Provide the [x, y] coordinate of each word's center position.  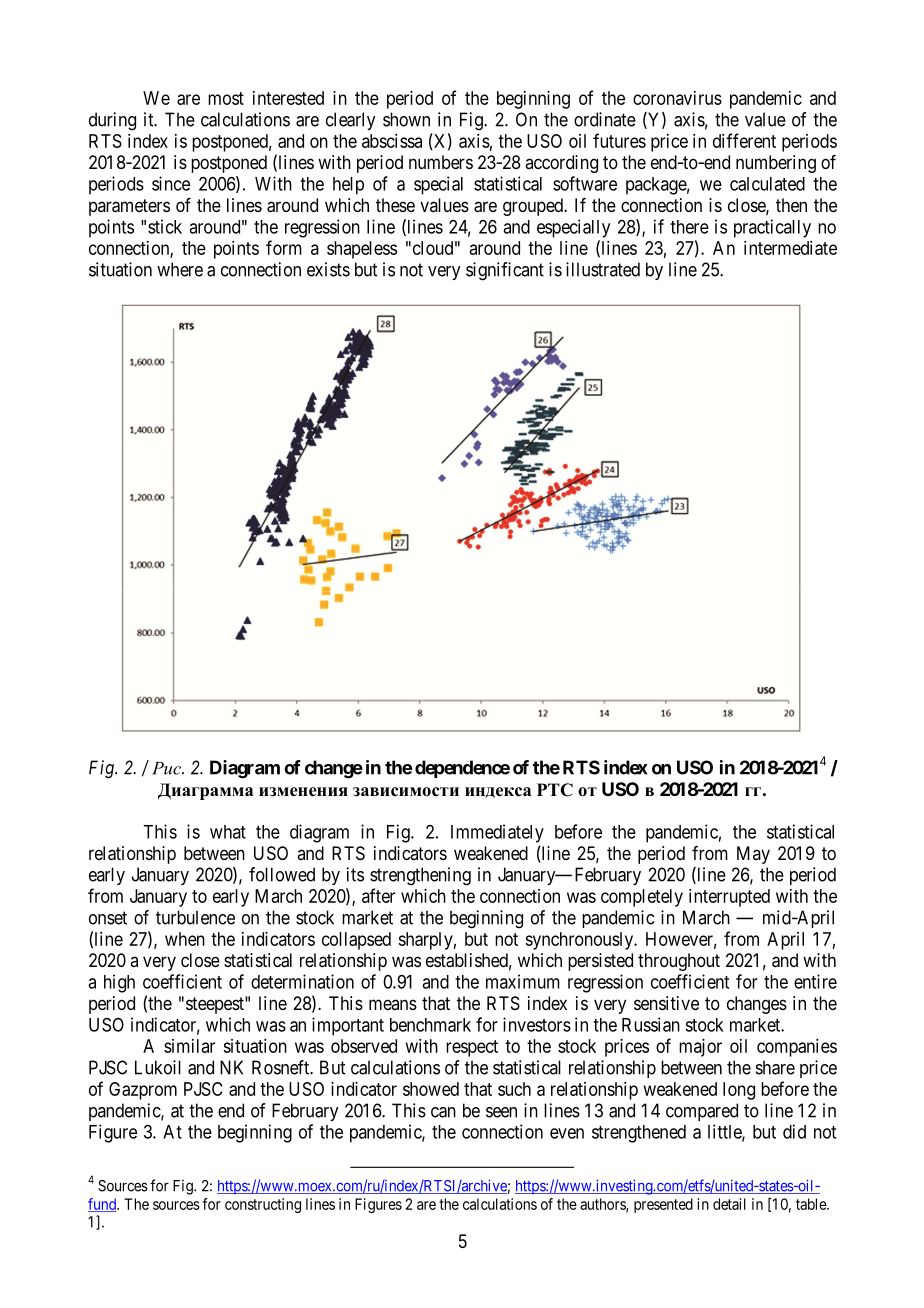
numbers [441, 162]
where [180, 269]
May [753, 855]
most [226, 98]
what [228, 832]
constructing [263, 1205]
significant [505, 271]
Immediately [497, 833]
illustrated [603, 269]
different [744, 140]
